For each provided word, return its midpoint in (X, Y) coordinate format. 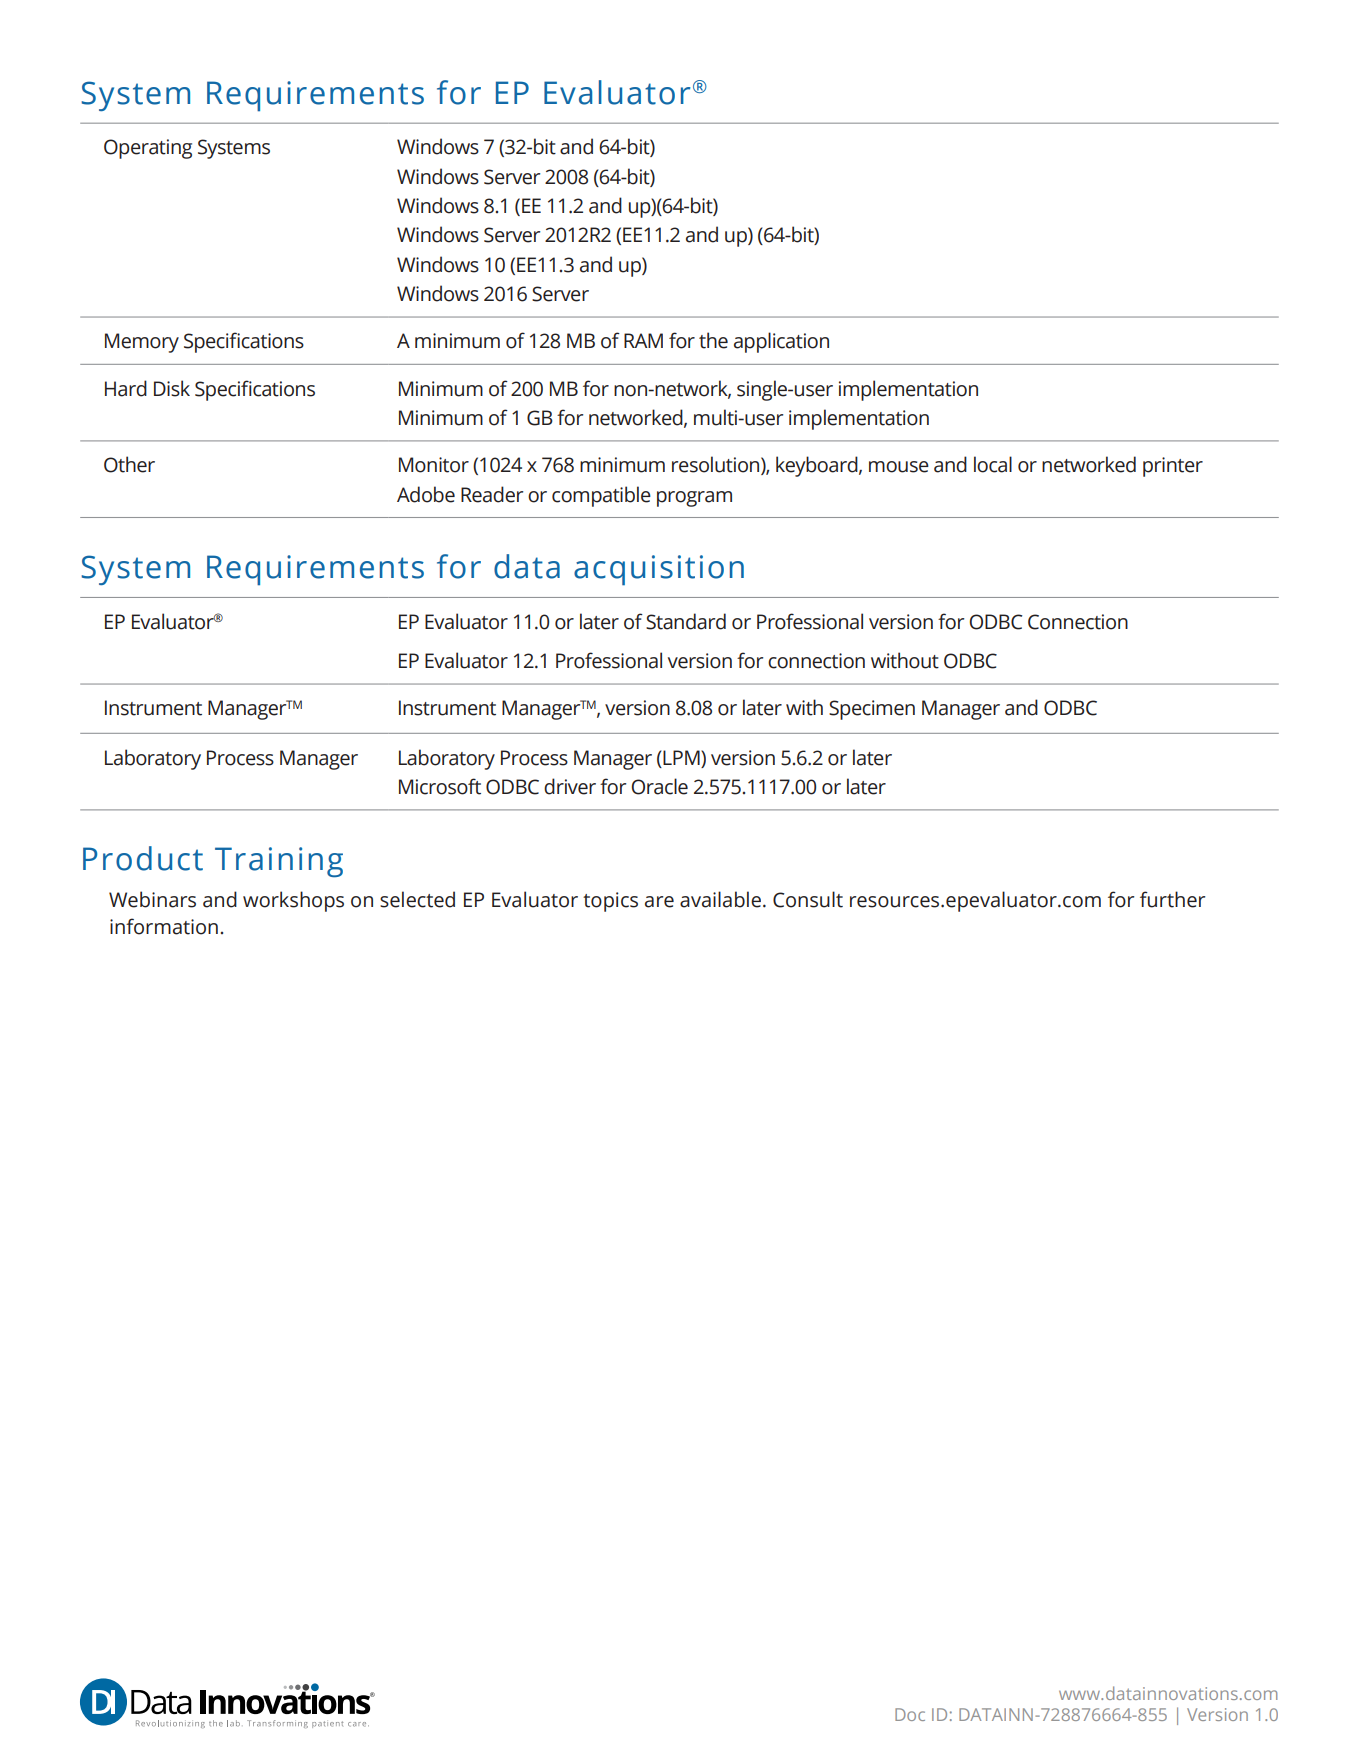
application (781, 342)
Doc (910, 1714)
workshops (293, 901)
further (1172, 899)
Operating (148, 149)
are (659, 902)
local (993, 464)
